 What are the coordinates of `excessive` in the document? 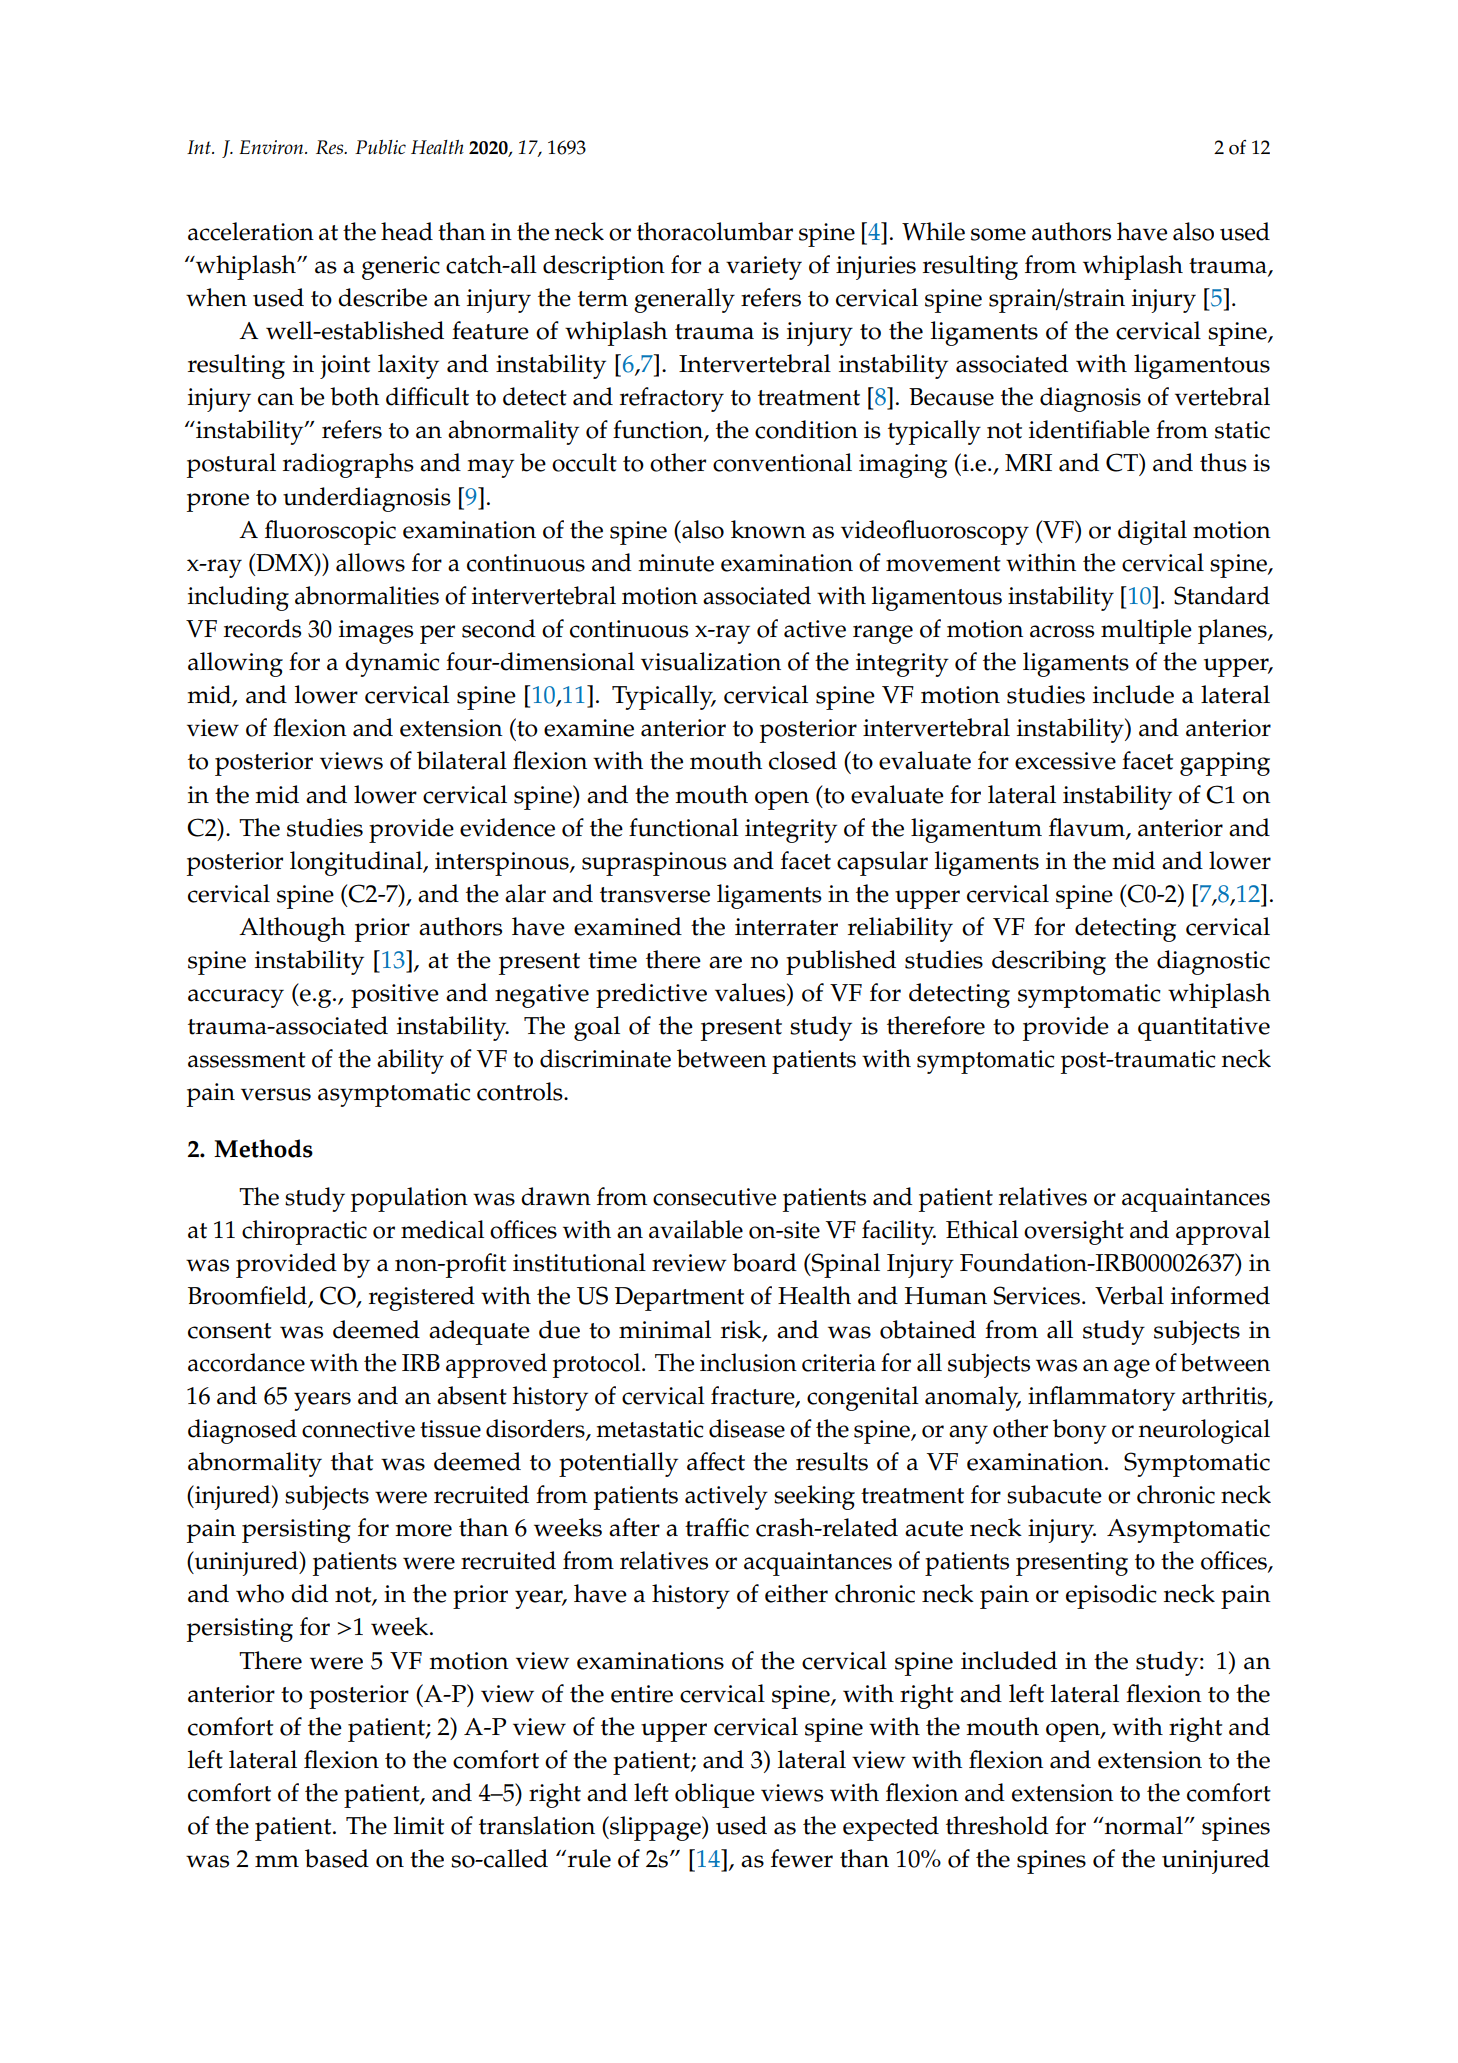 It's located at (1065, 761).
